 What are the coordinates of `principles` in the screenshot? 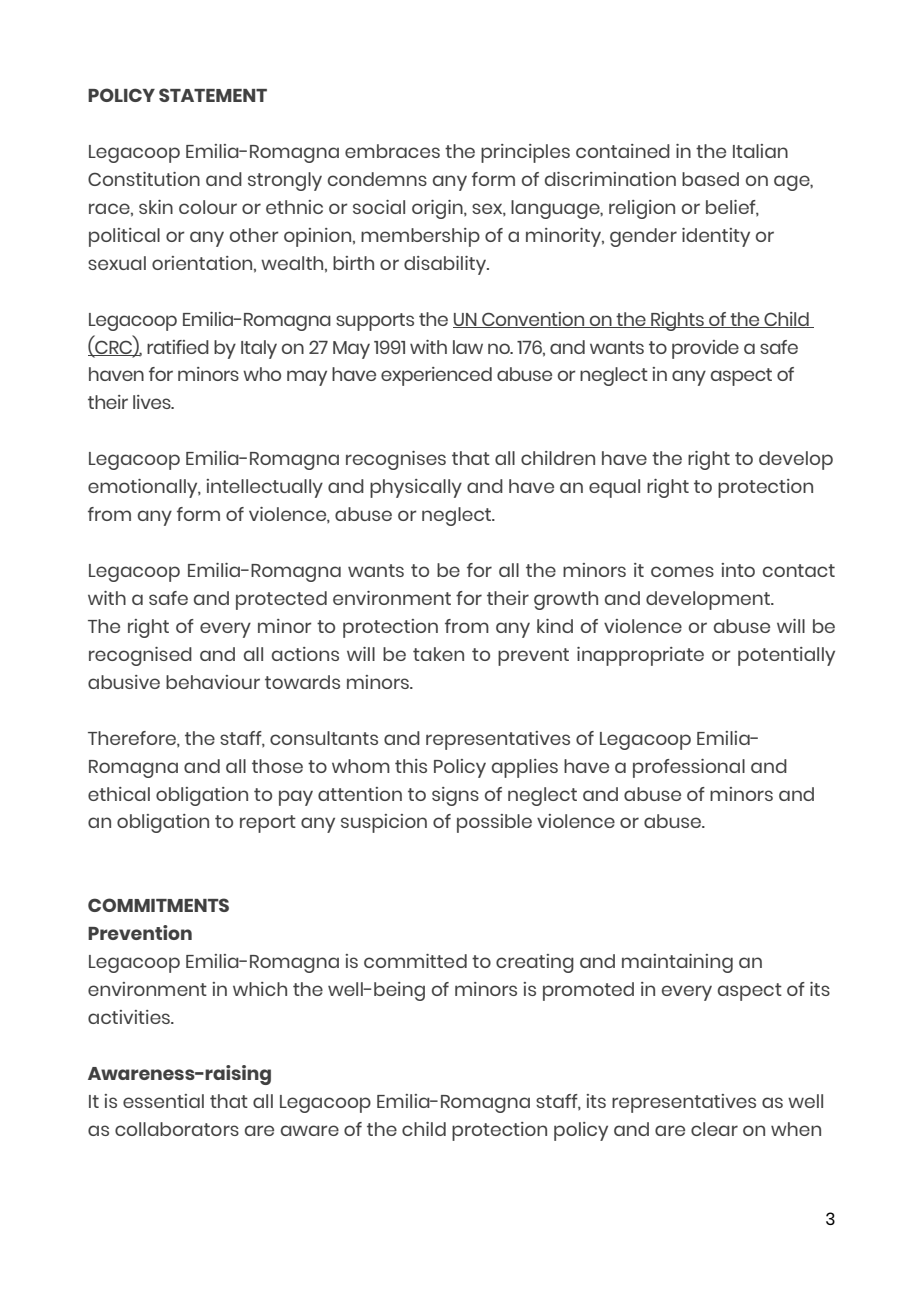 It's located at (525, 153).
